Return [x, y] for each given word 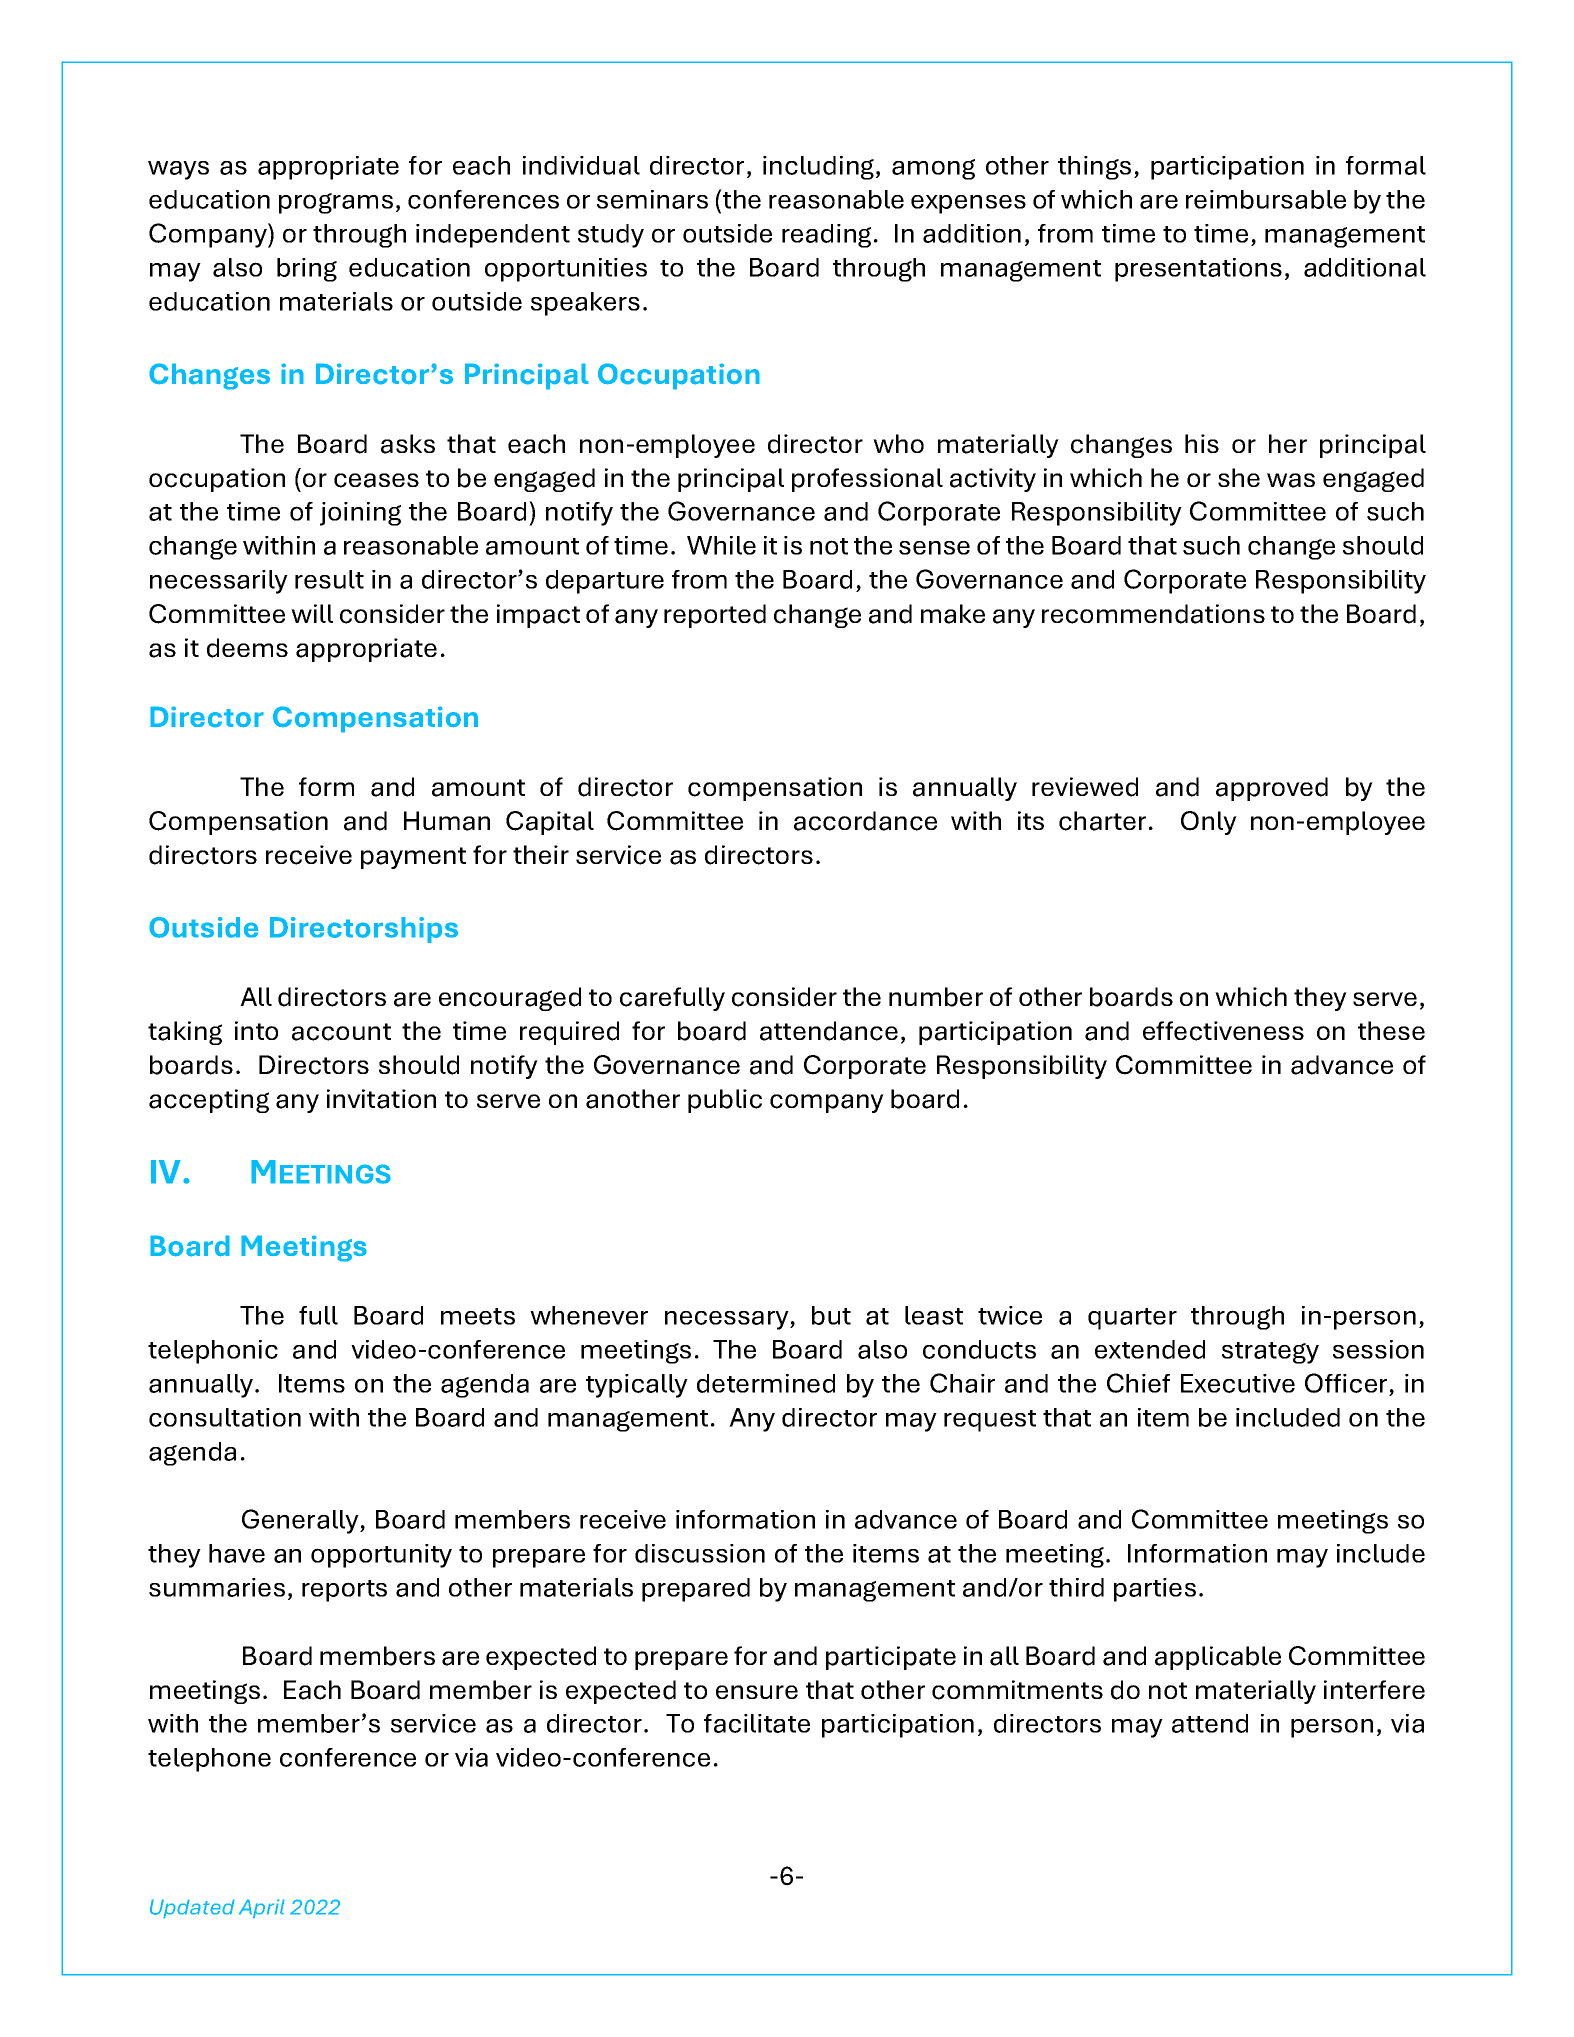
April [262, 1909]
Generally [301, 1521]
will [312, 613]
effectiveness [1223, 1031]
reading [826, 236]
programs [336, 203]
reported [715, 616]
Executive [1238, 1383]
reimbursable [1266, 199]
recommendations [1153, 614]
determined [766, 1383]
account [341, 1032]
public [725, 1101]
